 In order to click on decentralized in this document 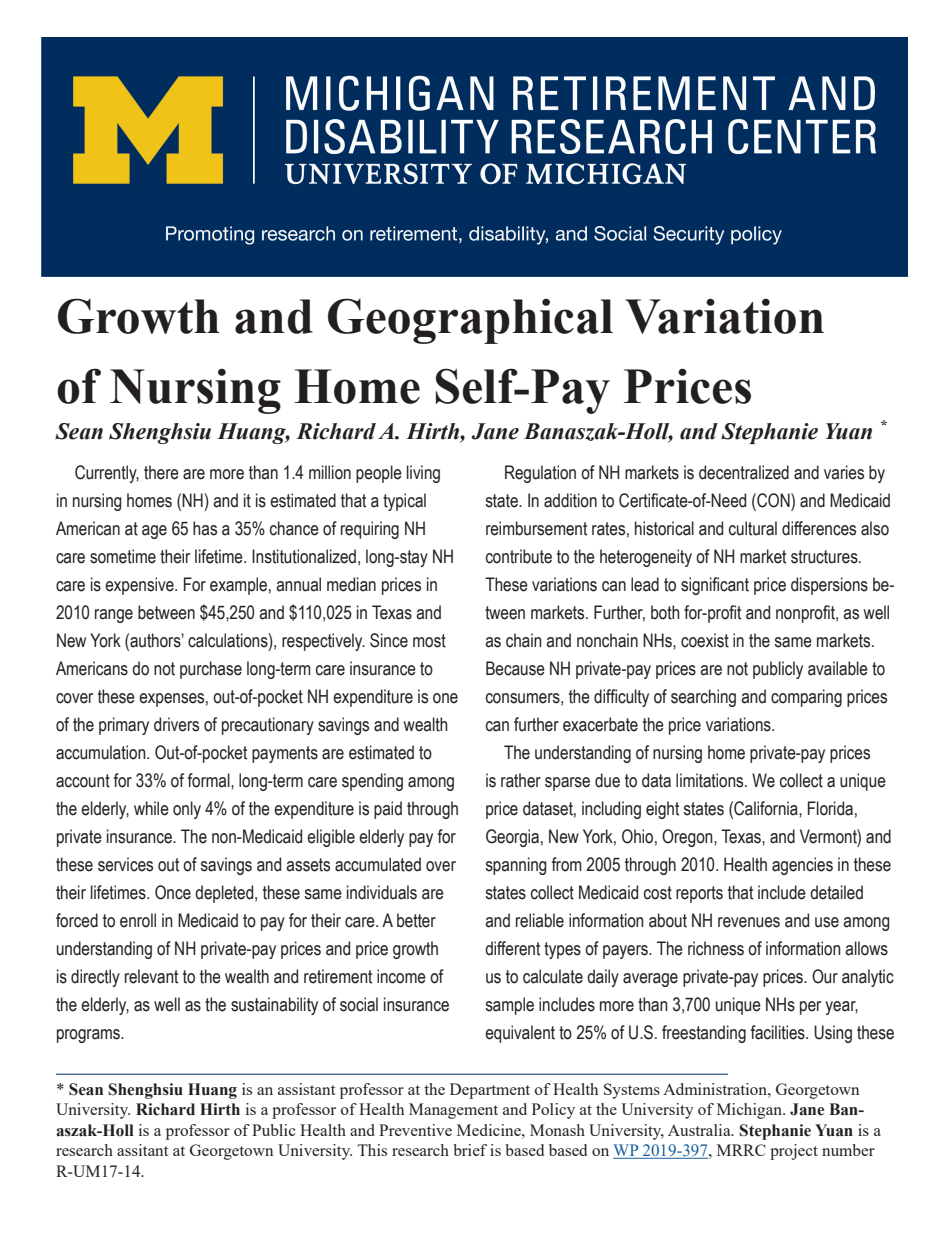, I will do `click(744, 472)`.
